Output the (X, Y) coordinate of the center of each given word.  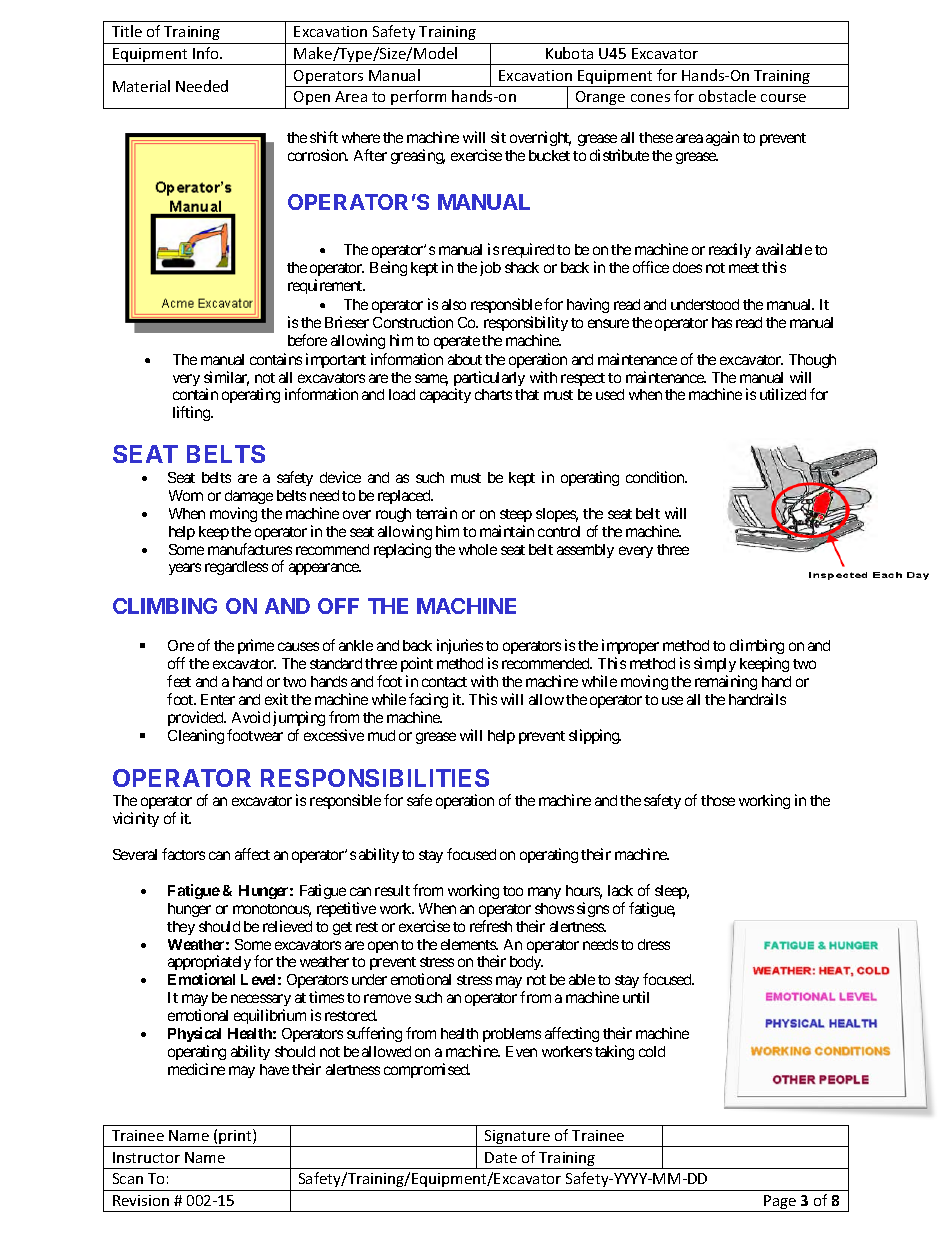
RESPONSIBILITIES (375, 778)
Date (501, 1157)
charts (493, 394)
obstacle (727, 96)
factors (183, 854)
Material (141, 86)
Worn (186, 495)
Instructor (146, 1157)
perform (418, 97)
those (718, 800)
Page (780, 1203)
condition (656, 477)
